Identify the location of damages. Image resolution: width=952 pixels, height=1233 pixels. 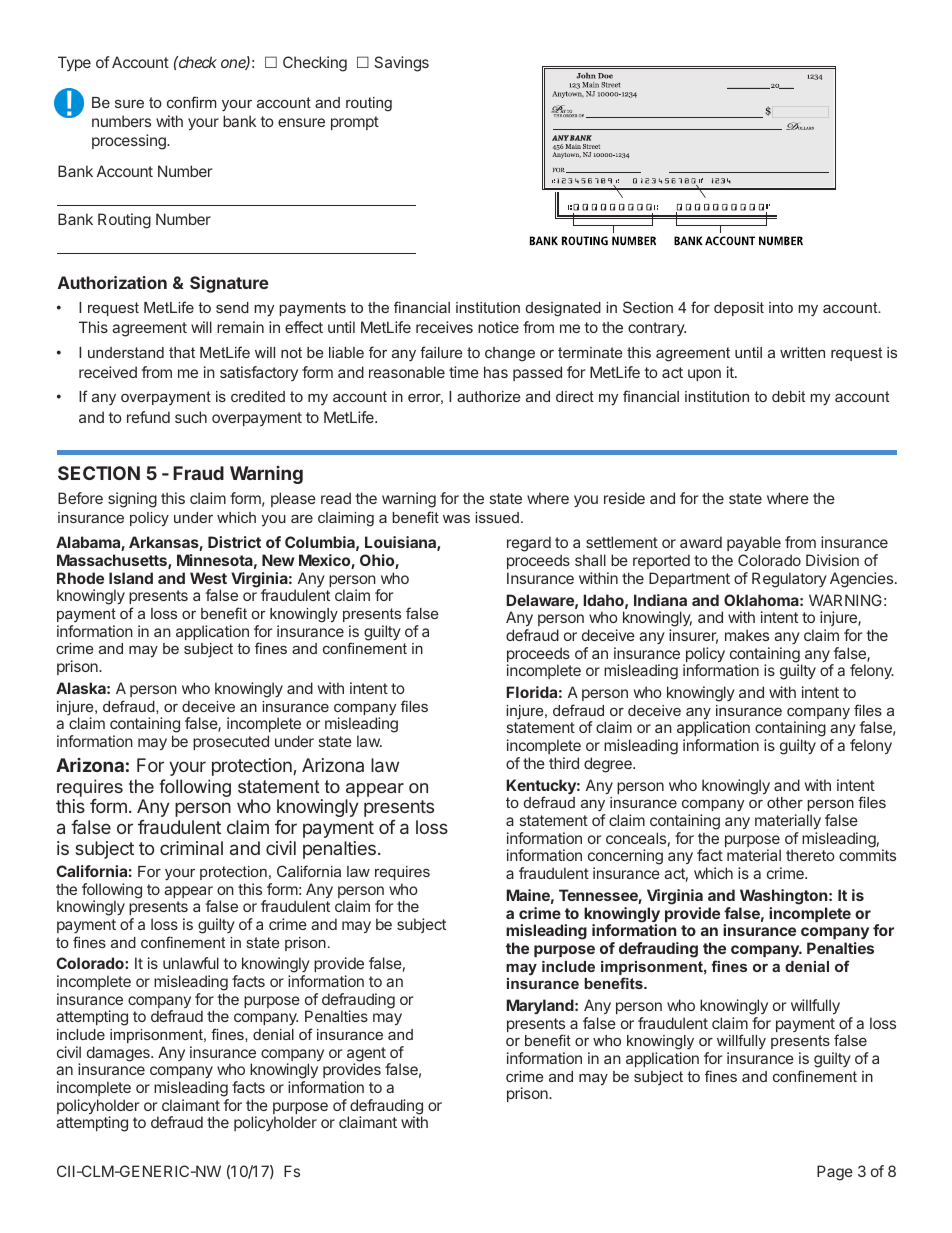
(119, 1054).
